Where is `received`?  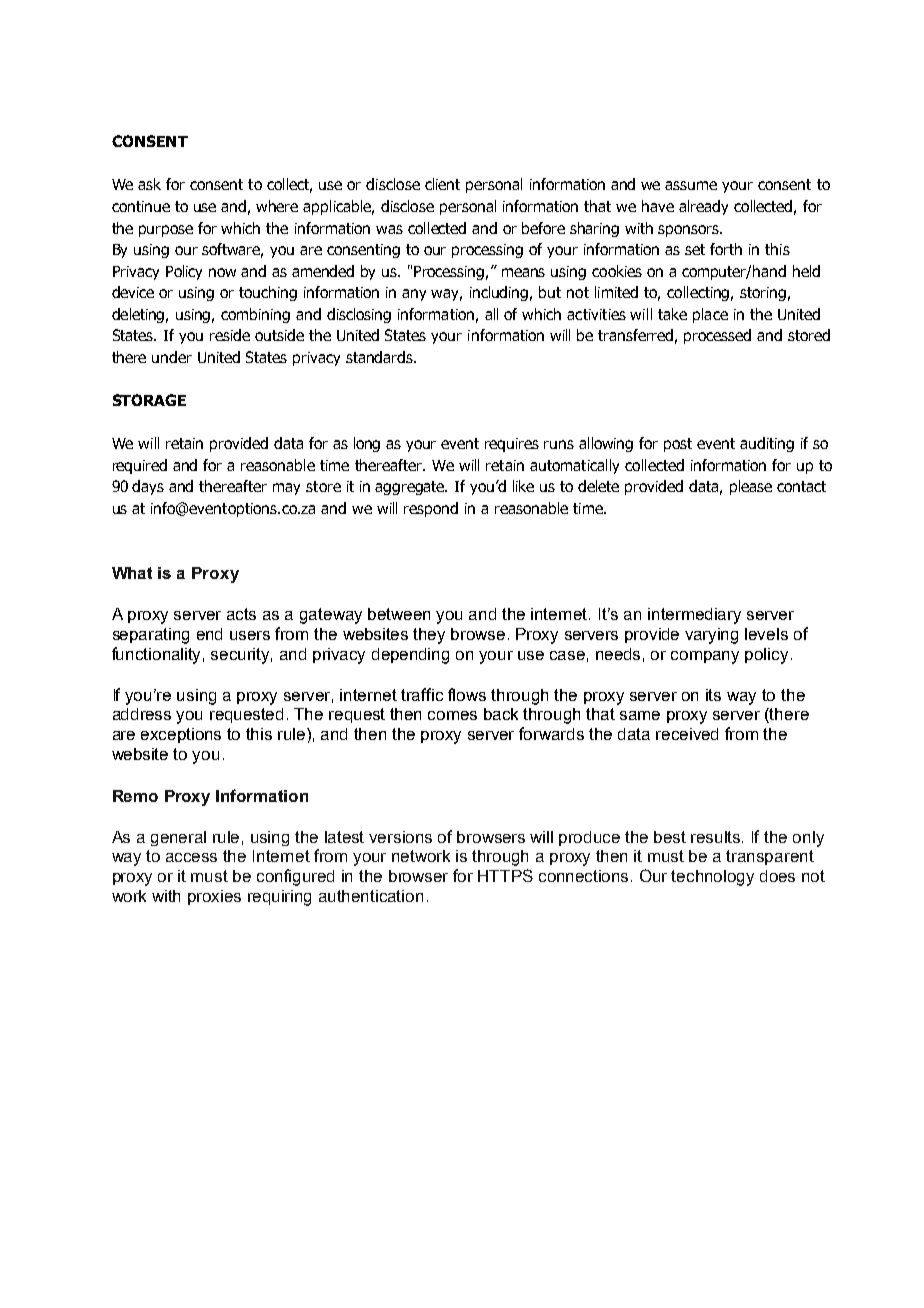
received is located at coordinates (687, 734).
